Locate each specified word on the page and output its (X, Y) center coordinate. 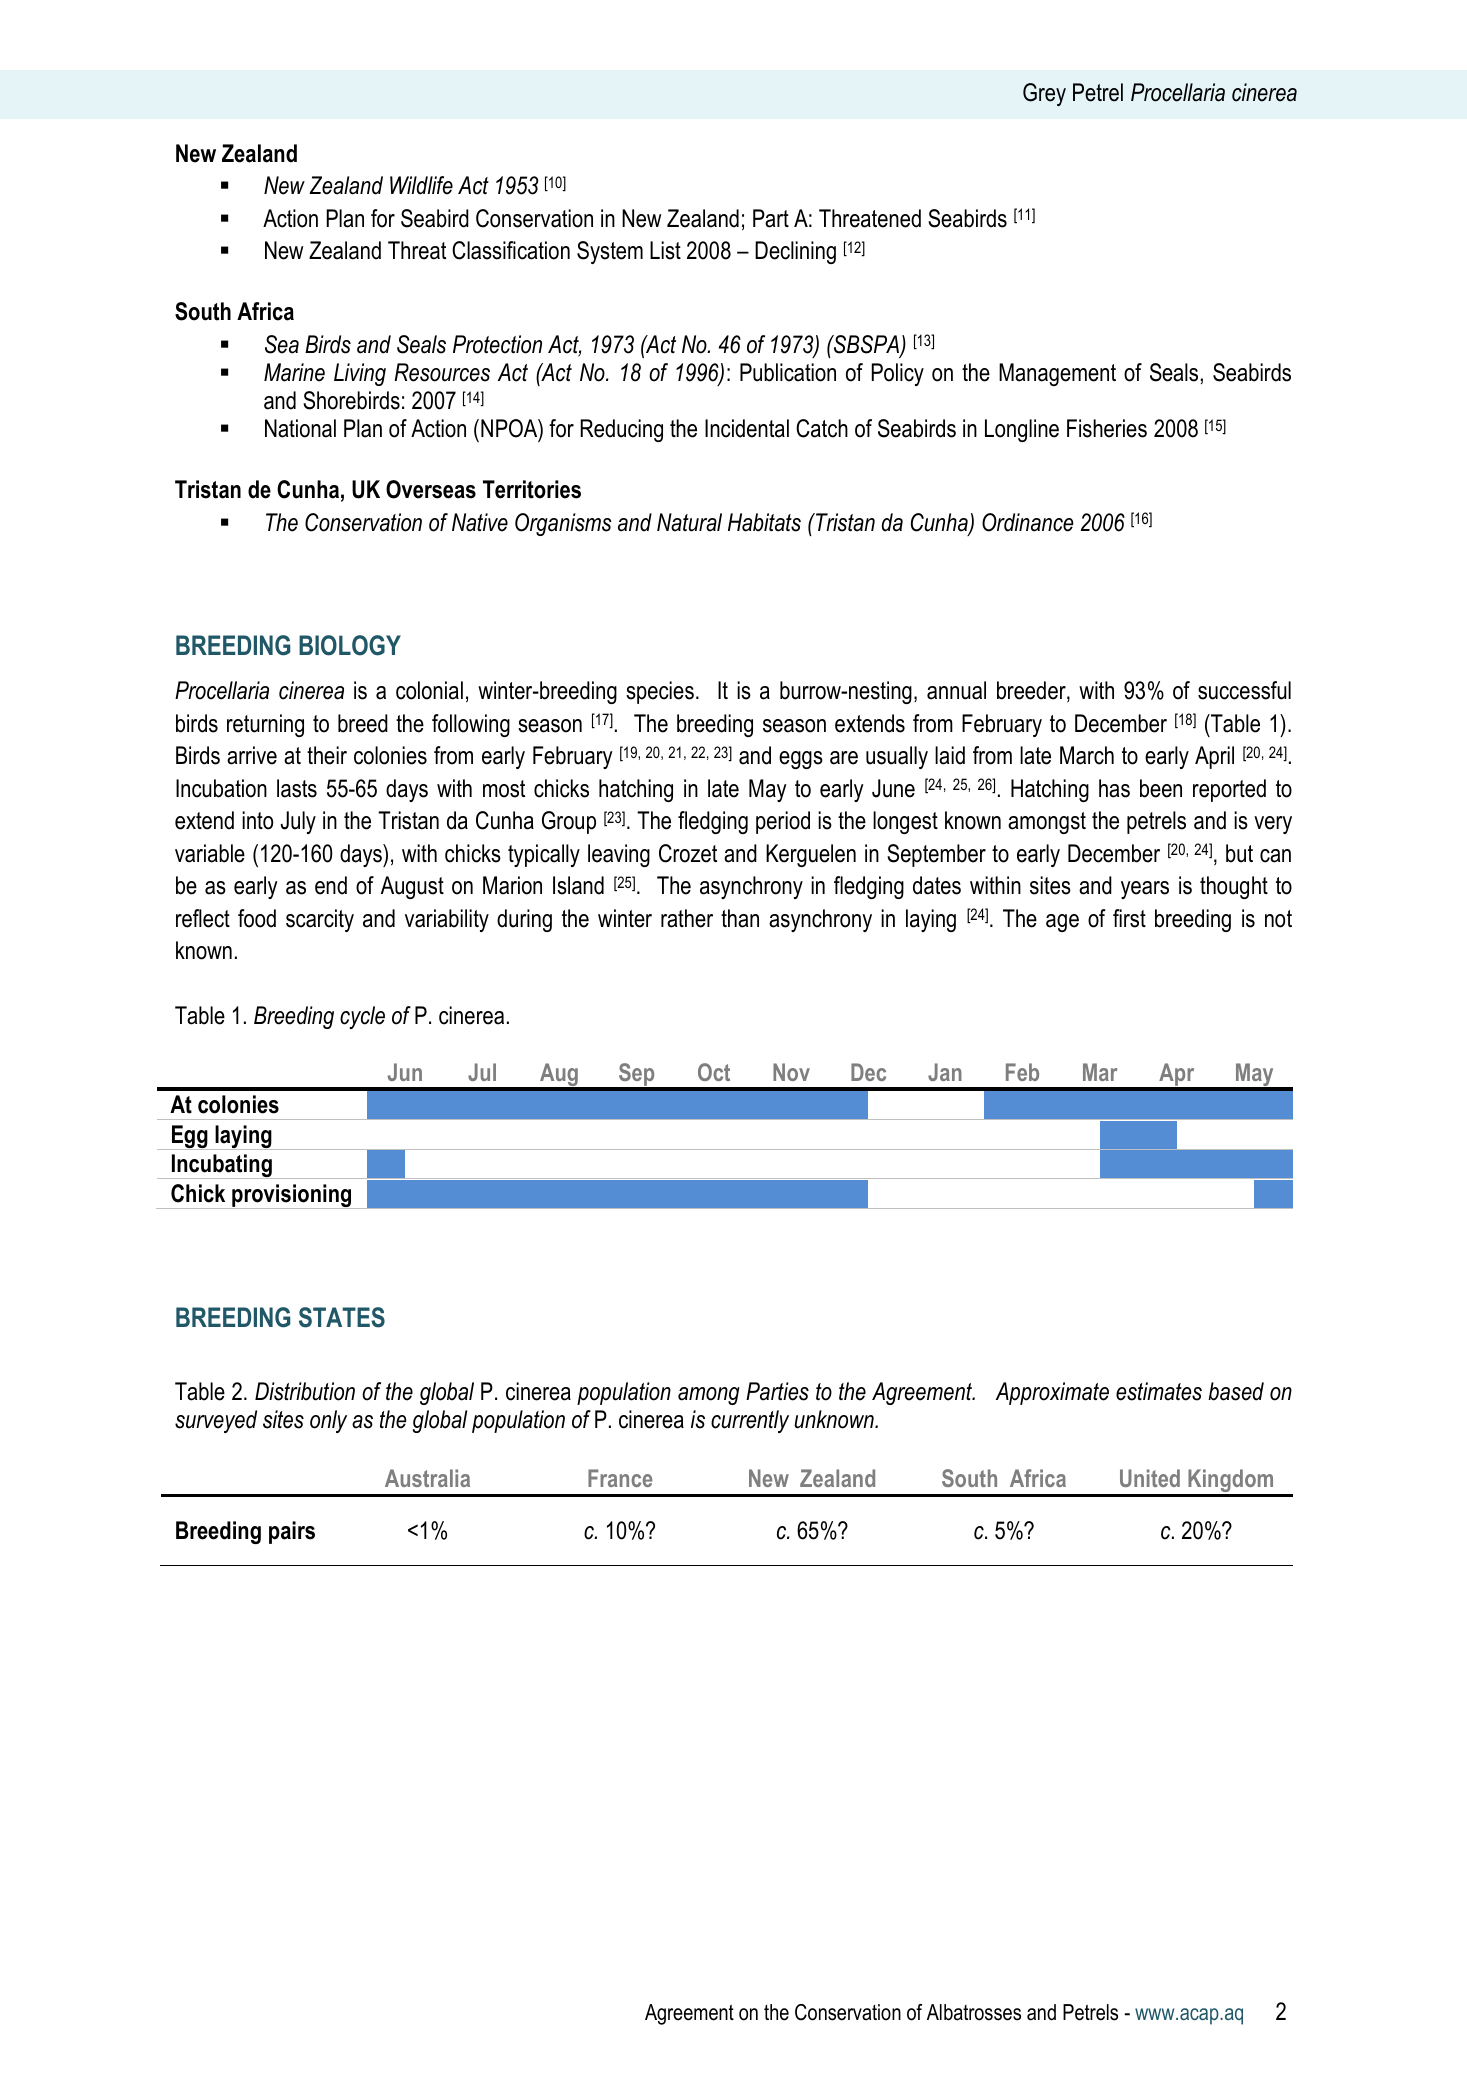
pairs (292, 1532)
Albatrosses (974, 2012)
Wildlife (421, 185)
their (327, 755)
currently (750, 1421)
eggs (801, 760)
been (1161, 788)
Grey (1044, 94)
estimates (1159, 1391)
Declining (795, 252)
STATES (342, 1317)
